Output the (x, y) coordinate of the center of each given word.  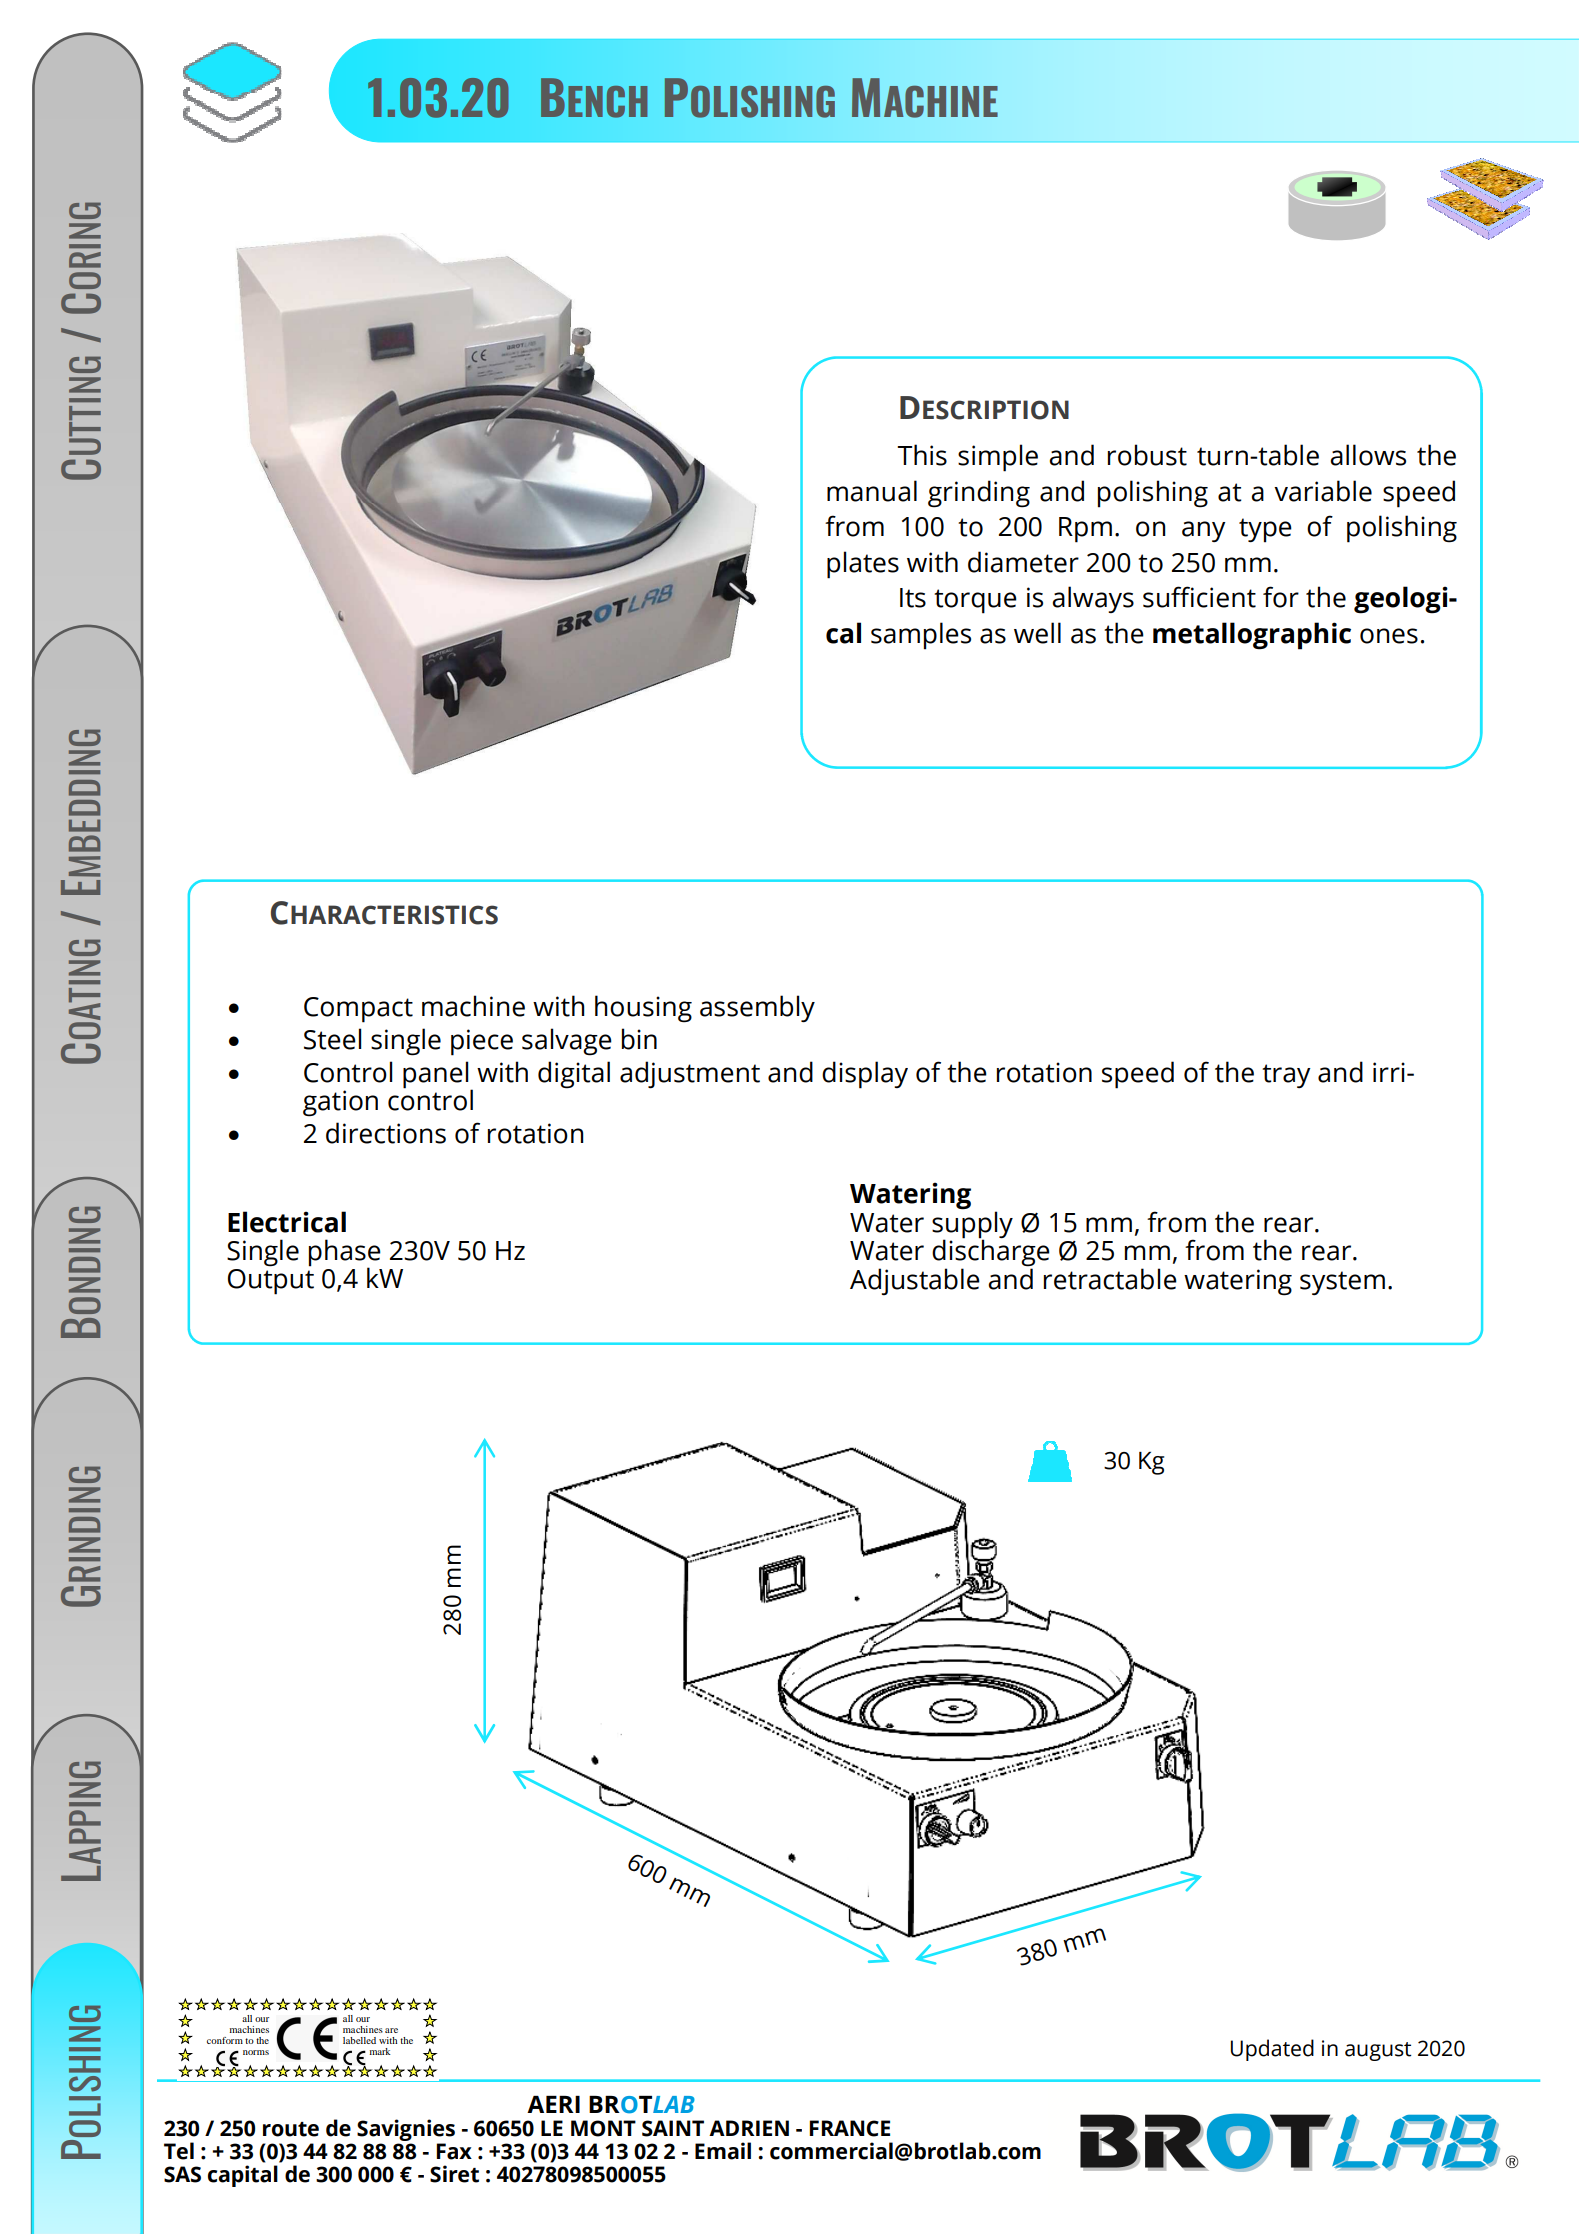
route (291, 2129)
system (1342, 1283)
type (1265, 530)
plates (863, 565)
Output (271, 1282)
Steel (332, 1039)
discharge (991, 1253)
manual (872, 491)
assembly (757, 1008)
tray (1286, 1076)
